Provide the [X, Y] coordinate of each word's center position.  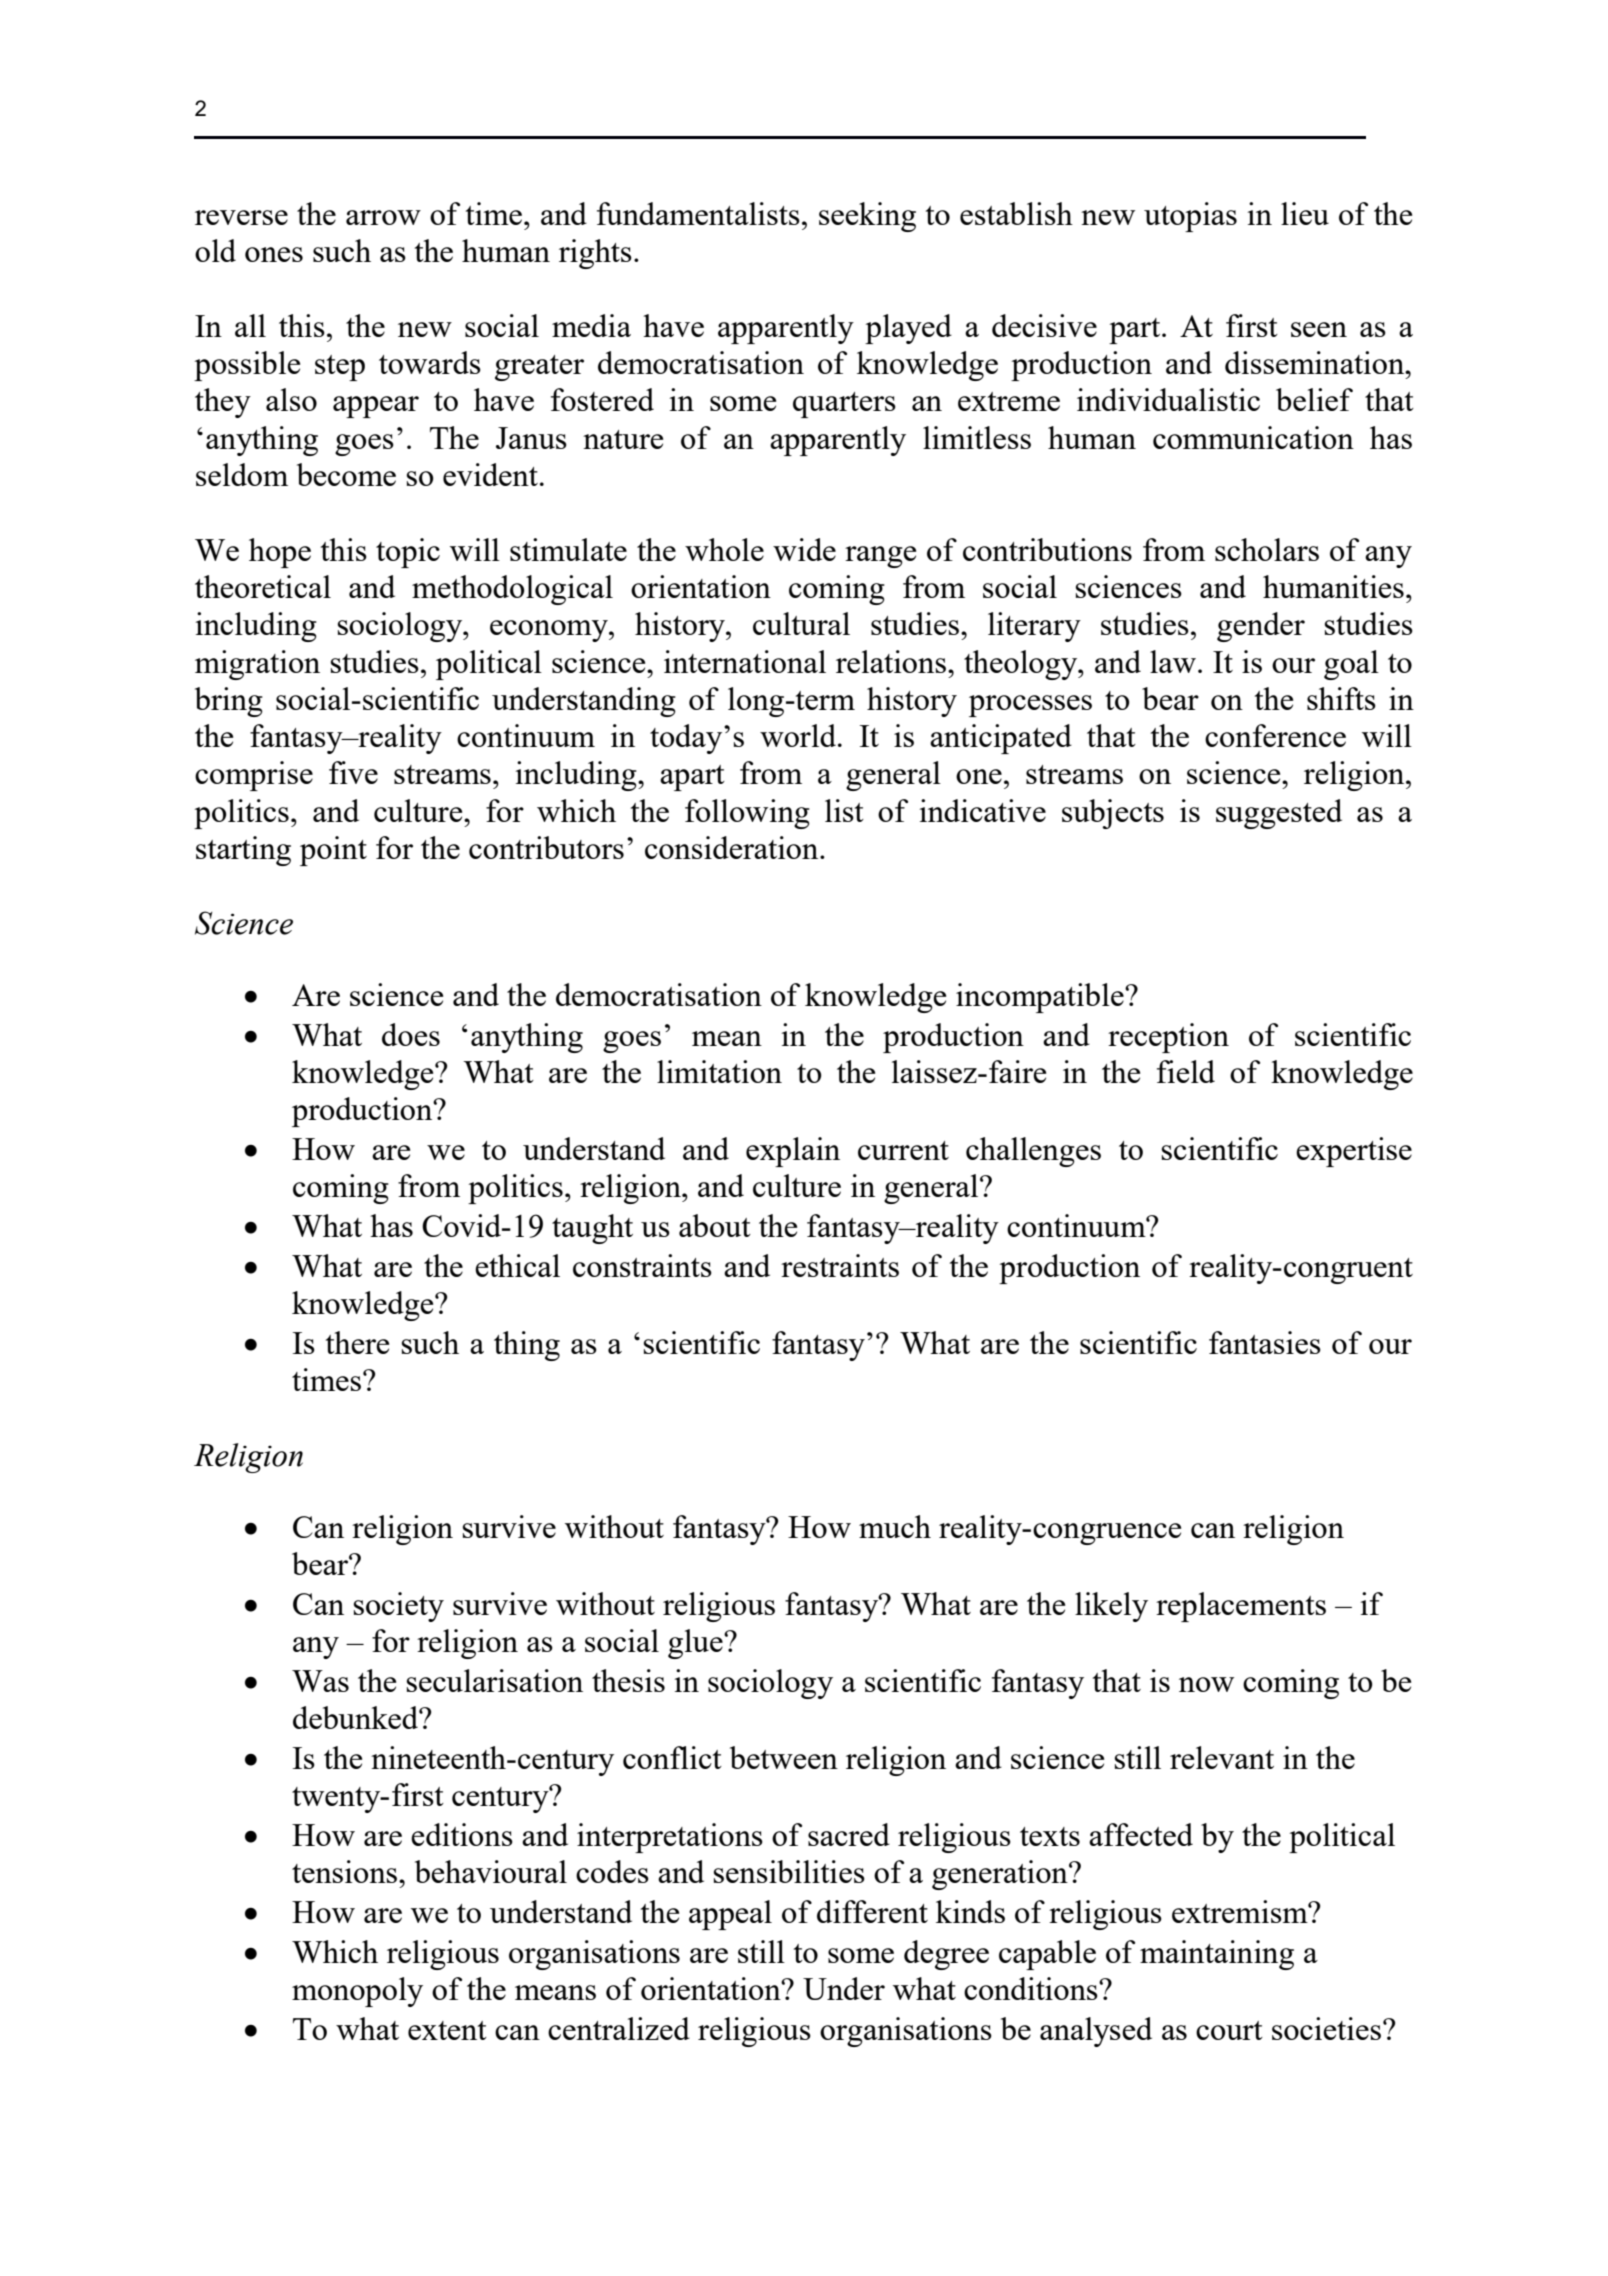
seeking [867, 217]
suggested [1279, 814]
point [333, 851]
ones [274, 254]
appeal [730, 1915]
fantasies [1265, 1342]
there [357, 1342]
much [895, 1526]
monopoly [357, 1992]
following [747, 814]
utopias [1190, 217]
